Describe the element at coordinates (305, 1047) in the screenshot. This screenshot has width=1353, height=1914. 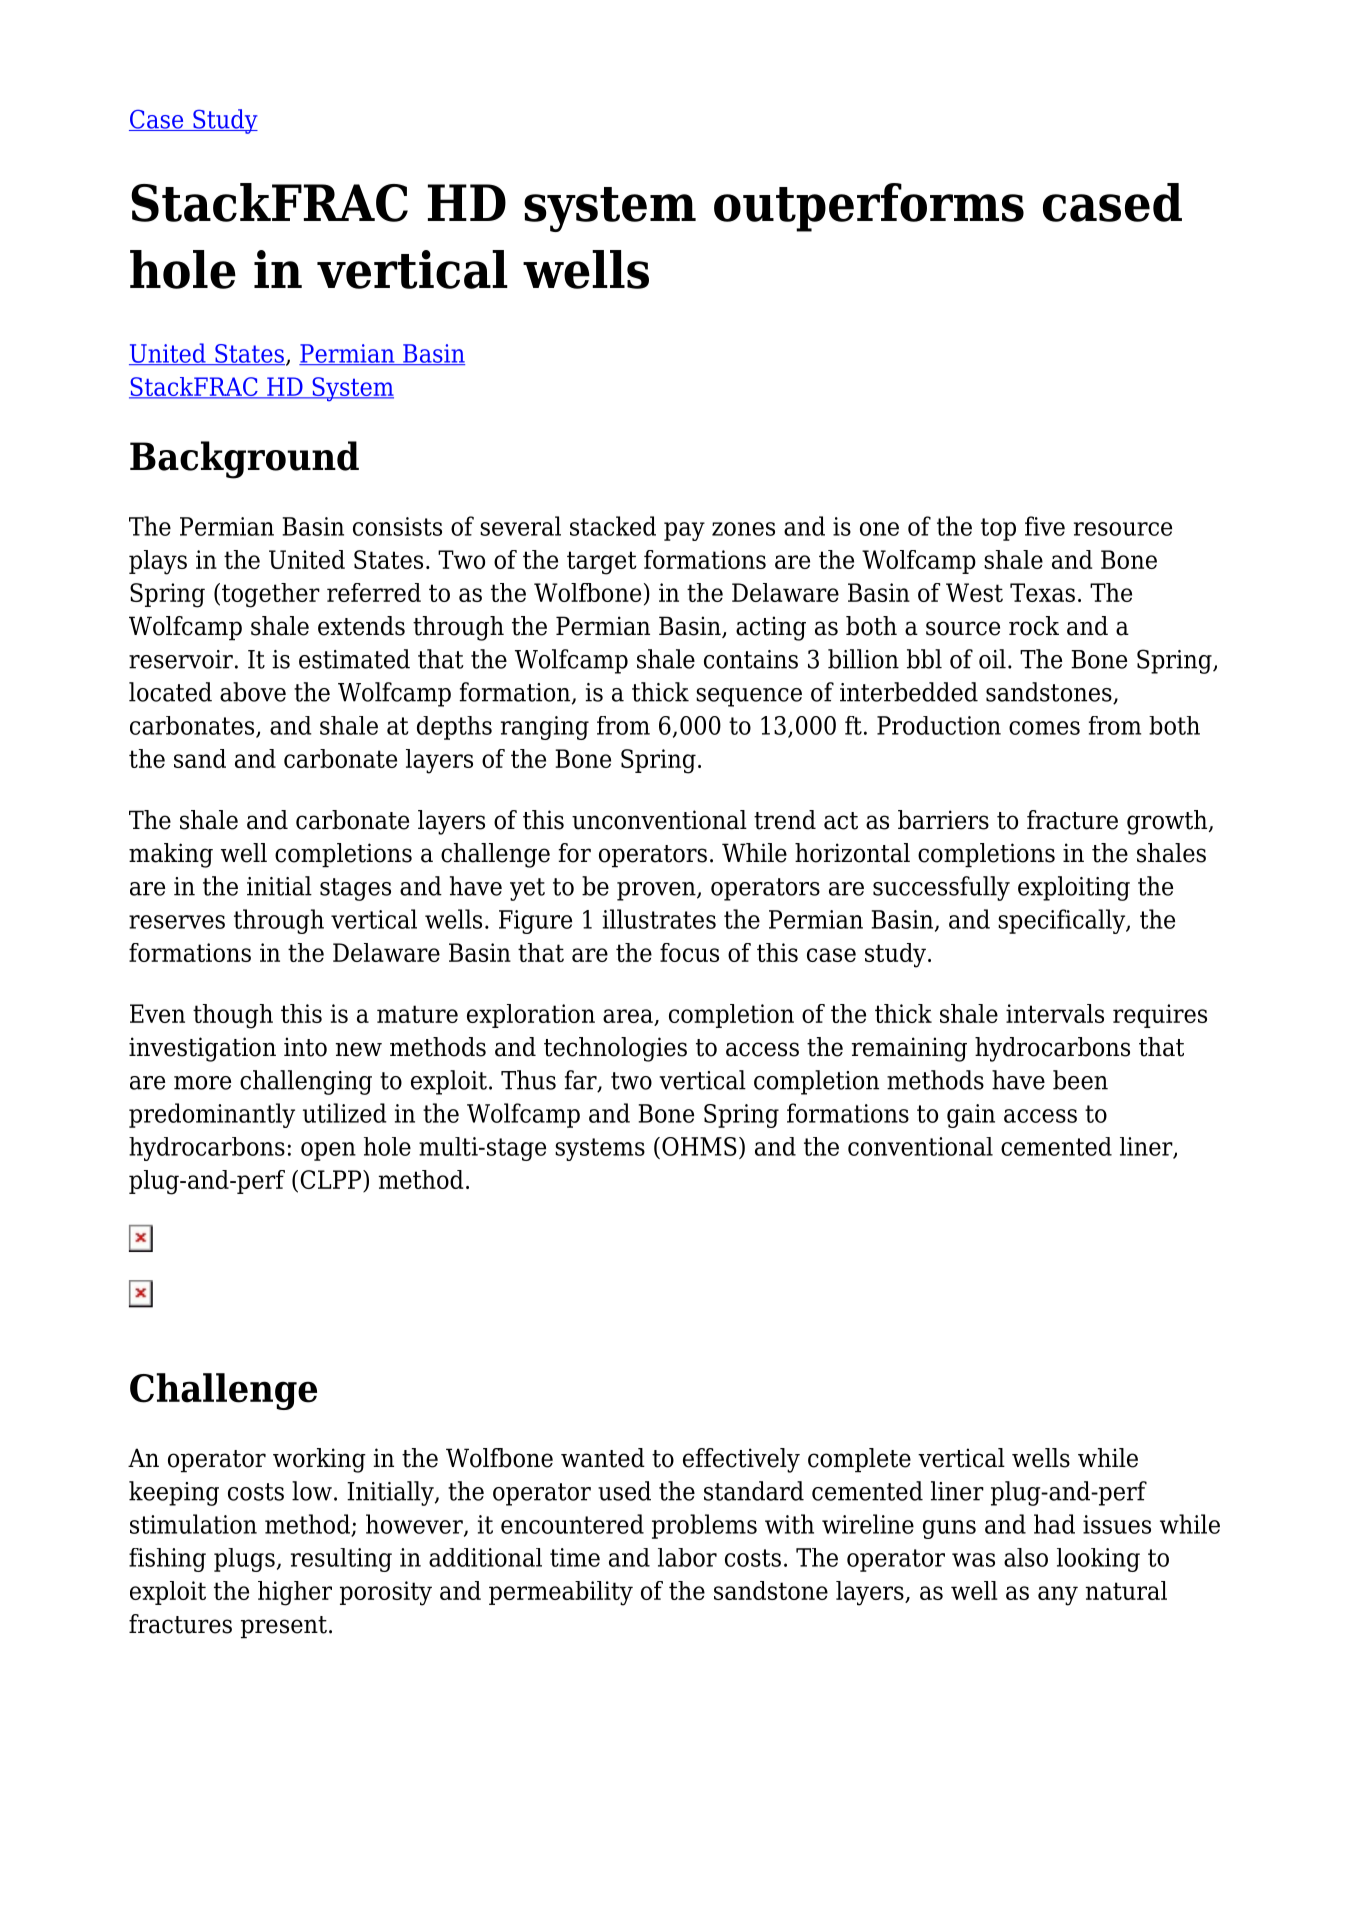
I see `into` at that location.
